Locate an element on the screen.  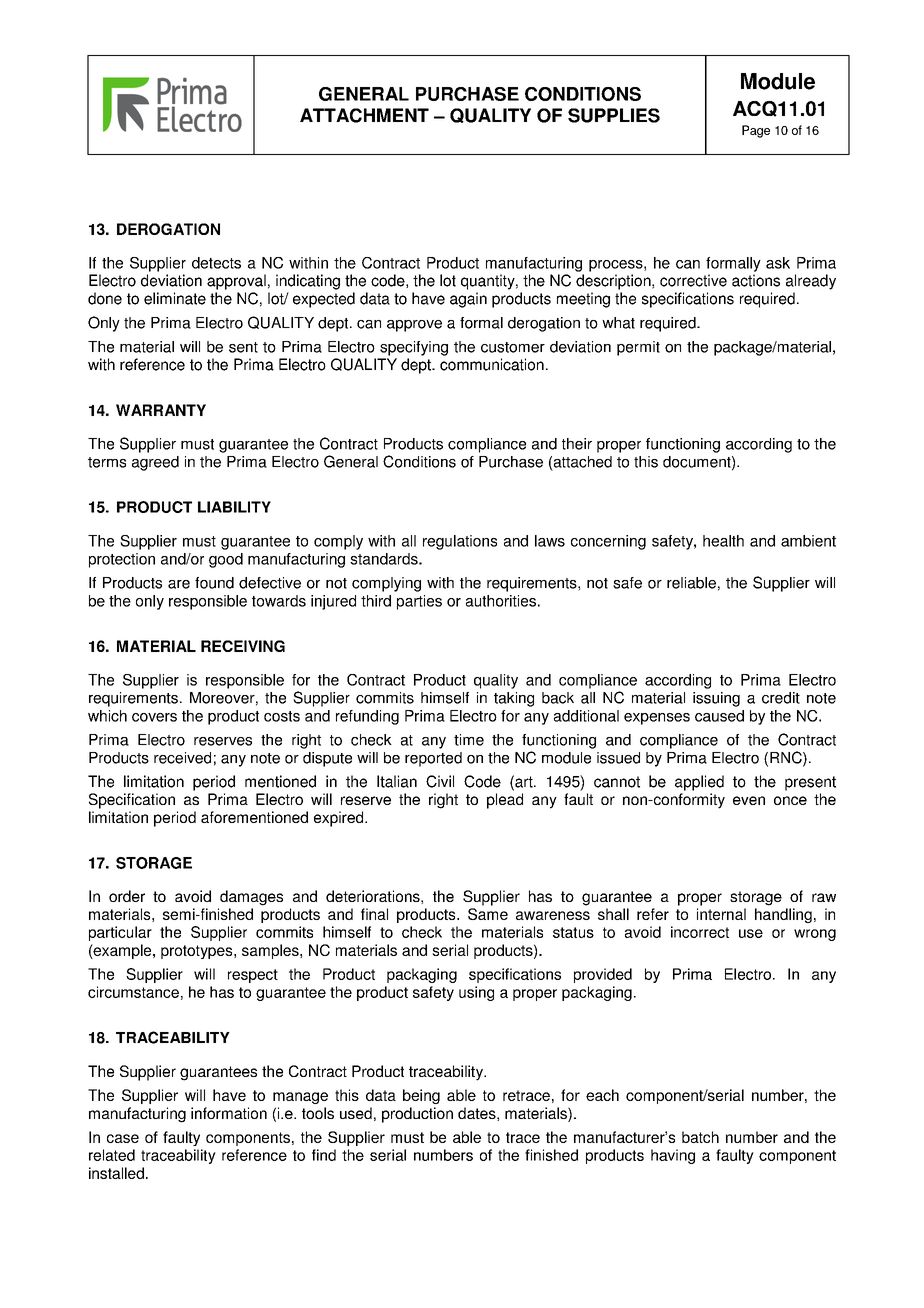
Page is located at coordinates (756, 131).
